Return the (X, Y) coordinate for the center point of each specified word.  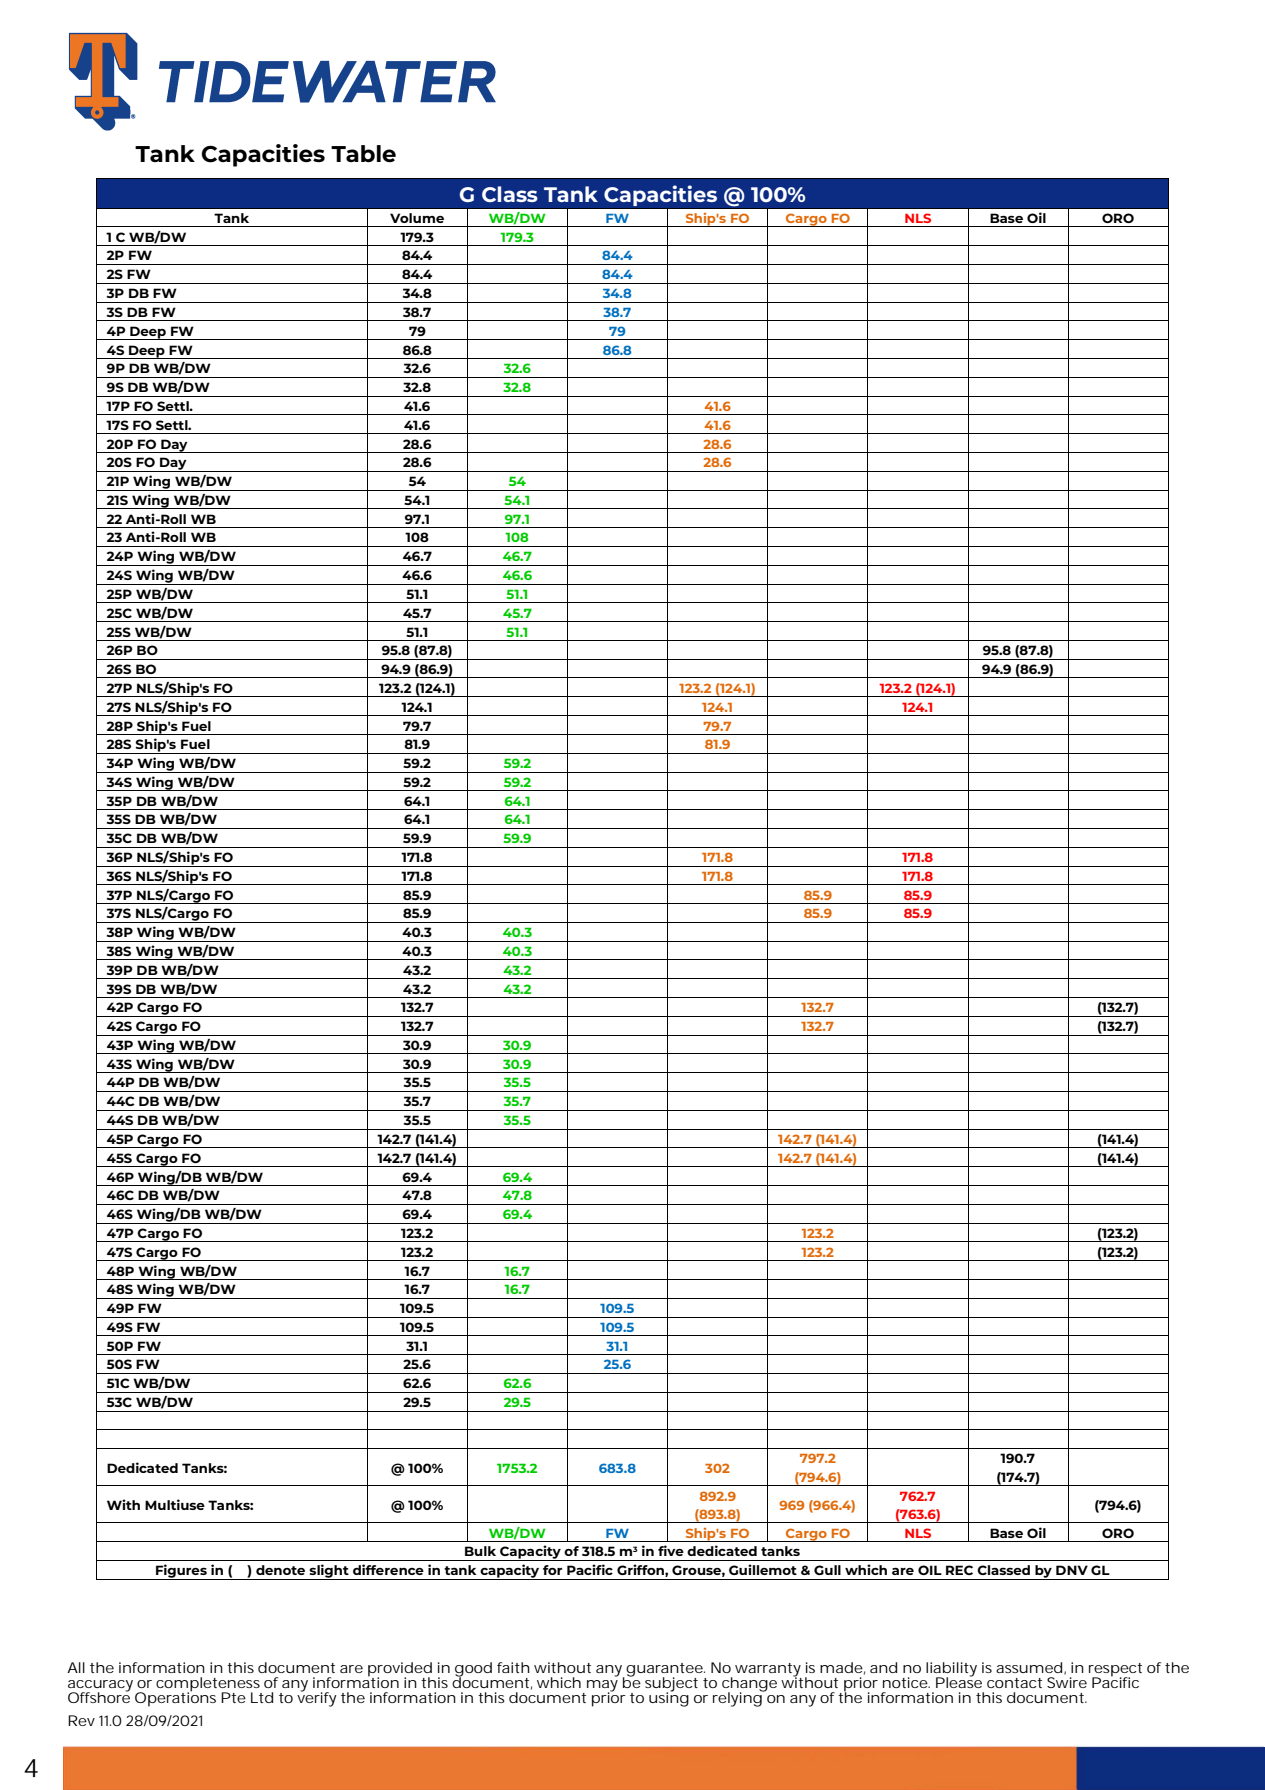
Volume (417, 218)
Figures (181, 1572)
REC (959, 1570)
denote (280, 1570)
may (601, 1687)
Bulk (480, 1551)
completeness (209, 1685)
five (671, 1550)
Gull (827, 1570)
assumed (1029, 1667)
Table (363, 153)
